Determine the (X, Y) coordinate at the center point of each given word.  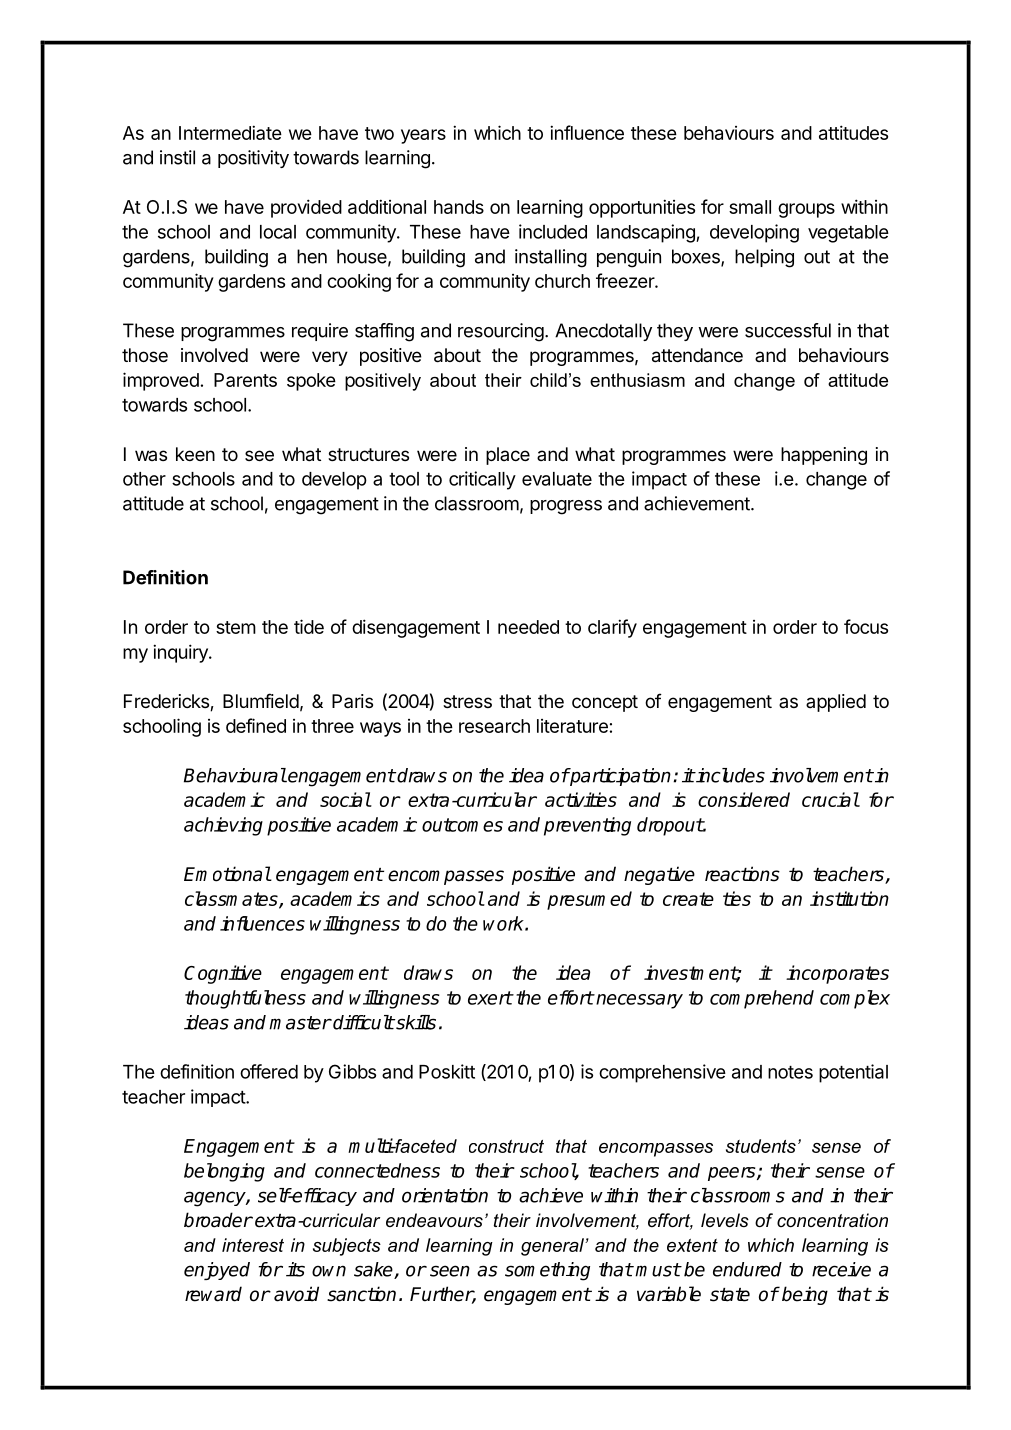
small (750, 207)
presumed (589, 900)
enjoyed (217, 1271)
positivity (253, 159)
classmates (232, 899)
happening (824, 456)
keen (195, 454)
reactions (742, 874)
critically (482, 480)
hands (459, 207)
